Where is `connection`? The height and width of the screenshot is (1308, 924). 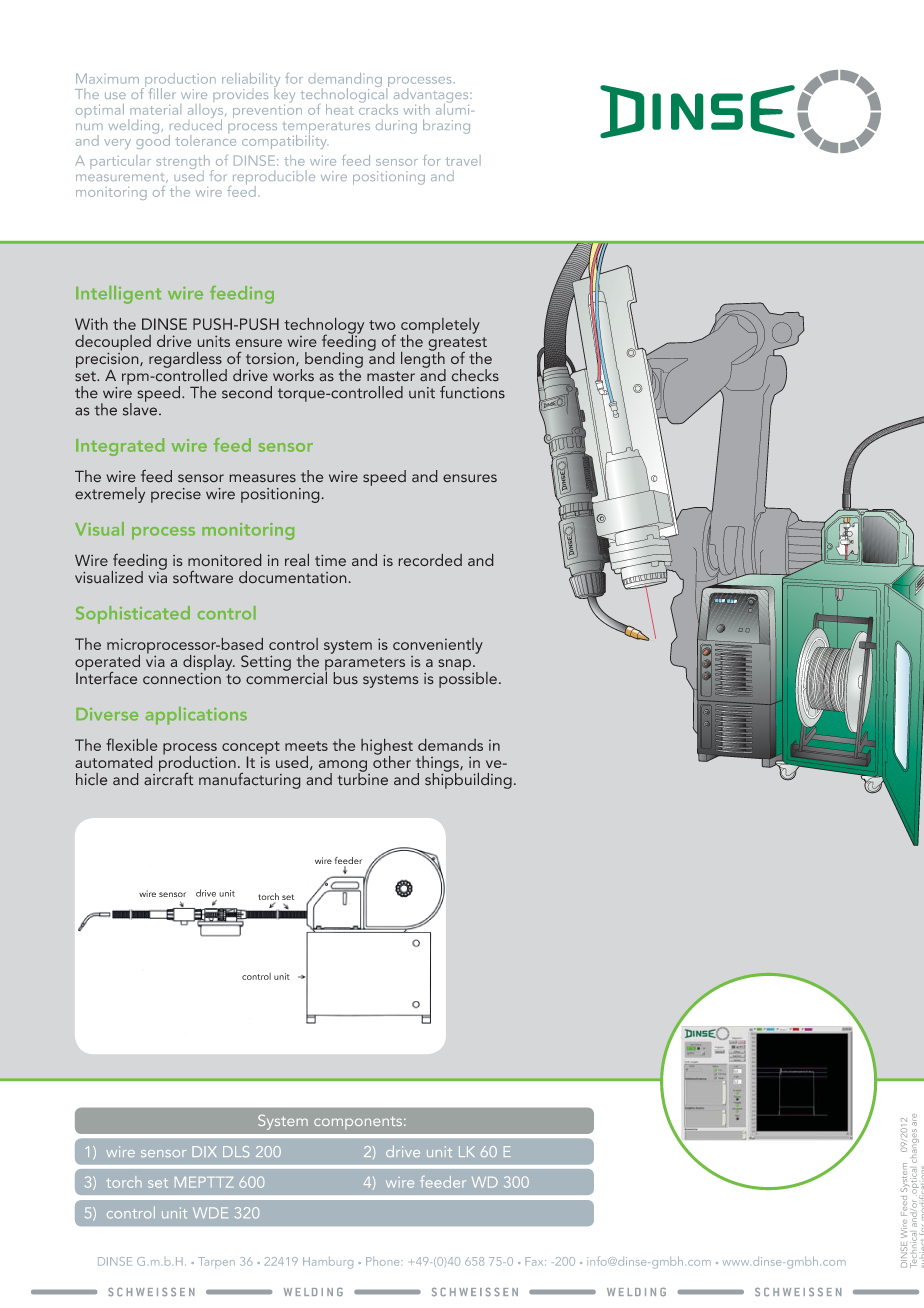
connection is located at coordinates (182, 677).
